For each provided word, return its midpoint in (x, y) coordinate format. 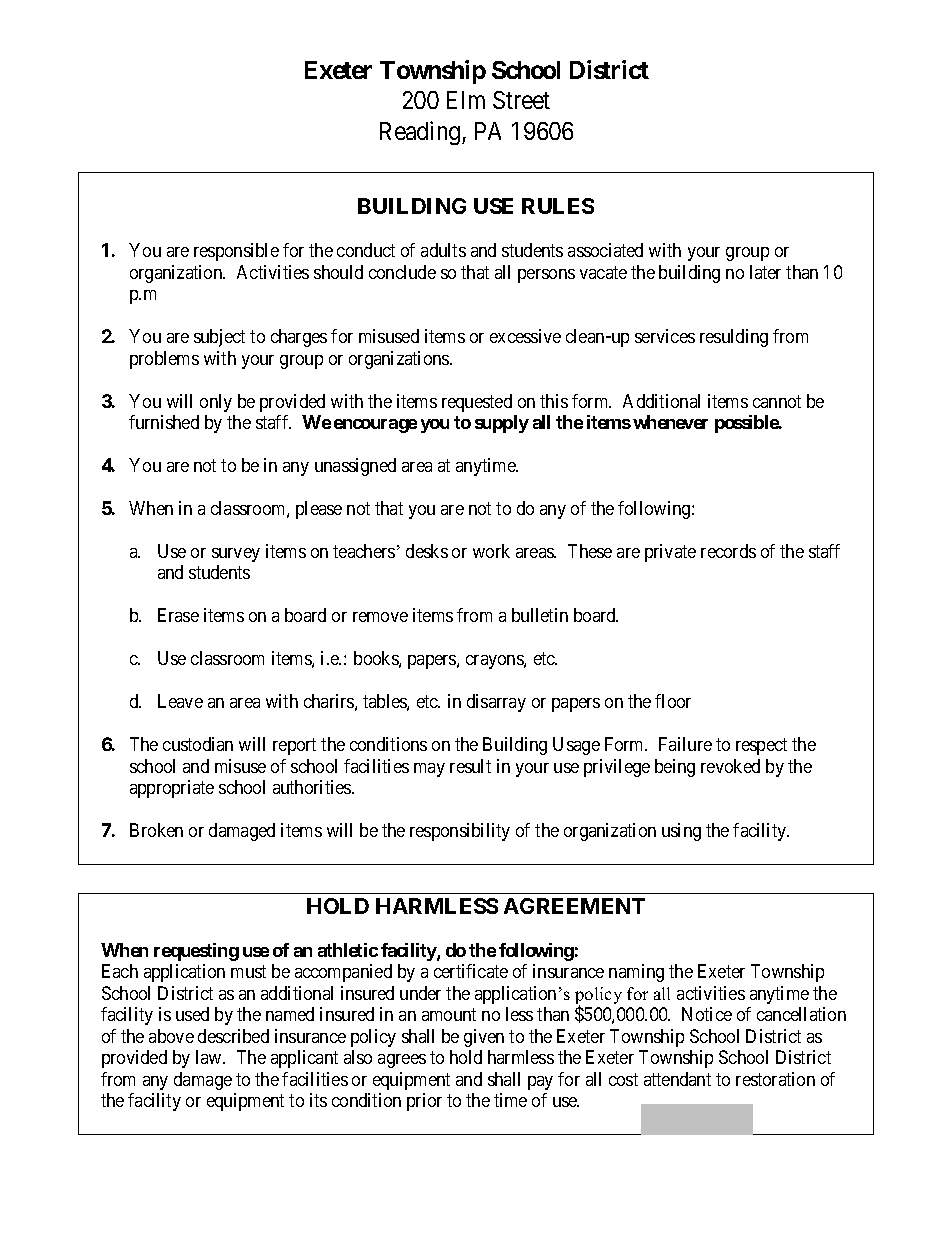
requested (477, 403)
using (681, 832)
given (484, 1038)
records (728, 551)
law (210, 1057)
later (765, 272)
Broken (156, 830)
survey (236, 555)
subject (219, 338)
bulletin (540, 615)
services (665, 336)
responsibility (460, 832)
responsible (236, 252)
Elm (466, 100)
